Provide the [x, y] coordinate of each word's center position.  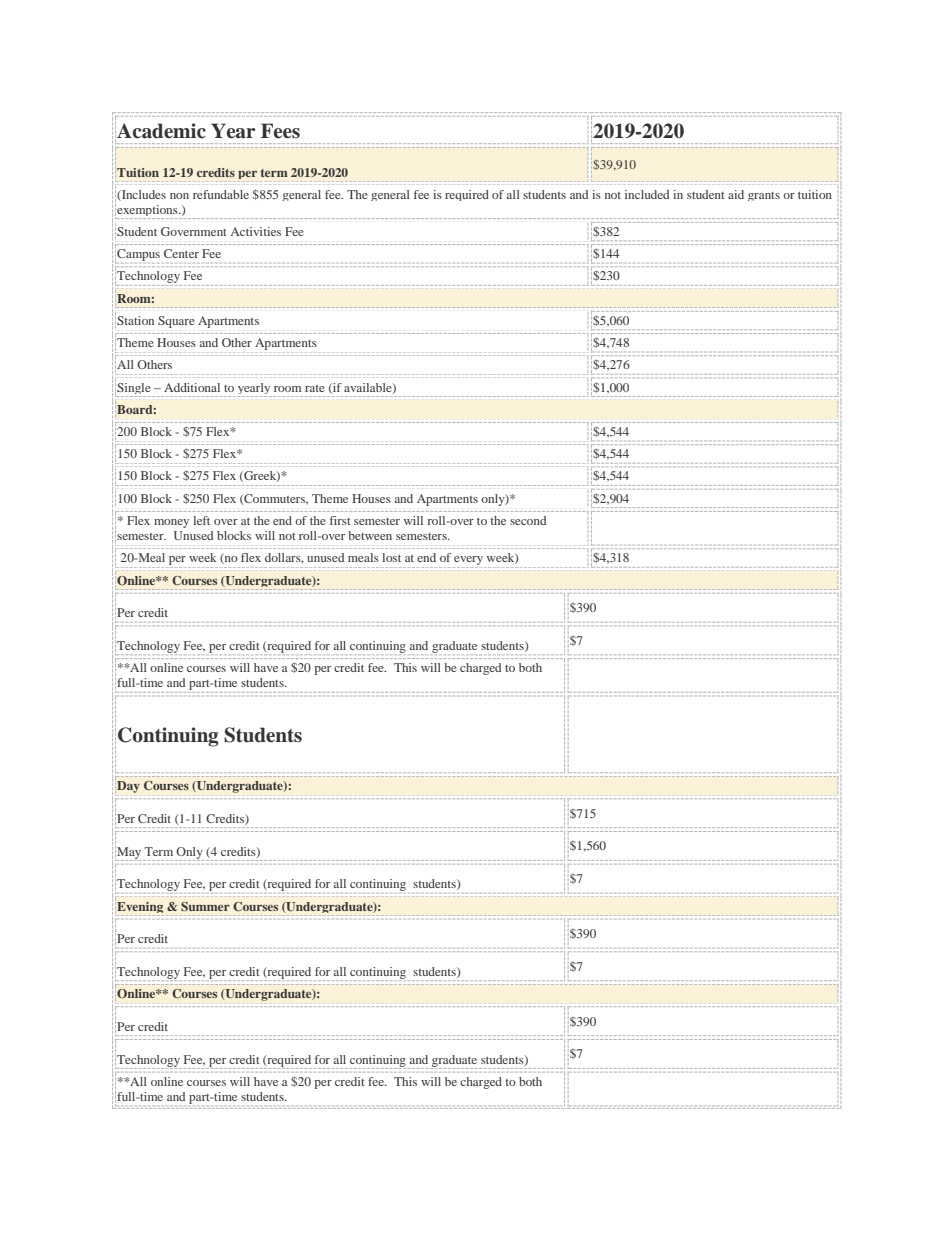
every [469, 562]
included [647, 194]
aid [736, 194]
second [528, 520]
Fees [280, 131]
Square [176, 322]
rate [315, 388]
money [171, 523]
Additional [192, 387]
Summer [205, 906]
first [340, 520]
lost [391, 557]
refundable [221, 194]
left [201, 520]
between [370, 535]
